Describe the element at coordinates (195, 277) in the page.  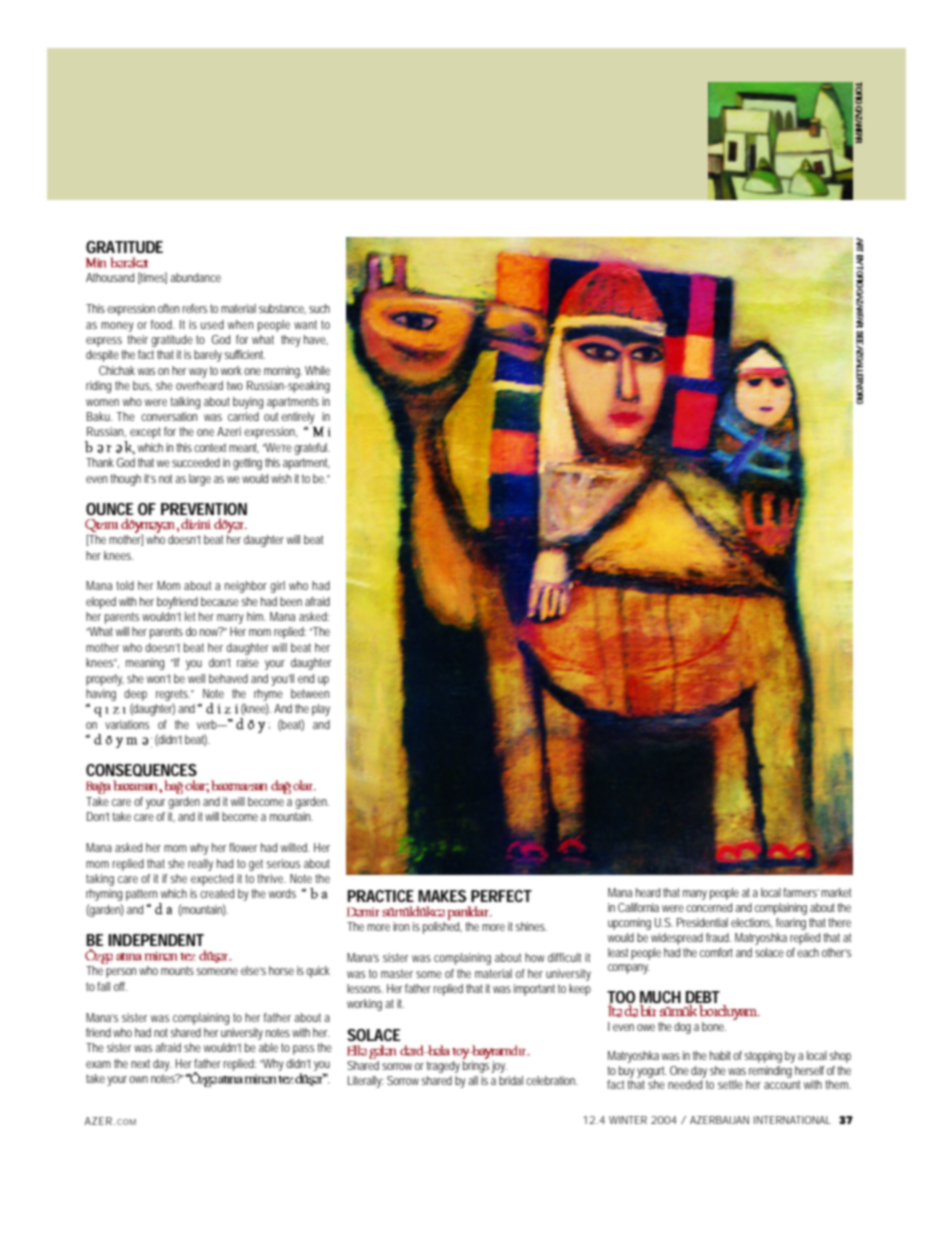
I see `abundance` at that location.
